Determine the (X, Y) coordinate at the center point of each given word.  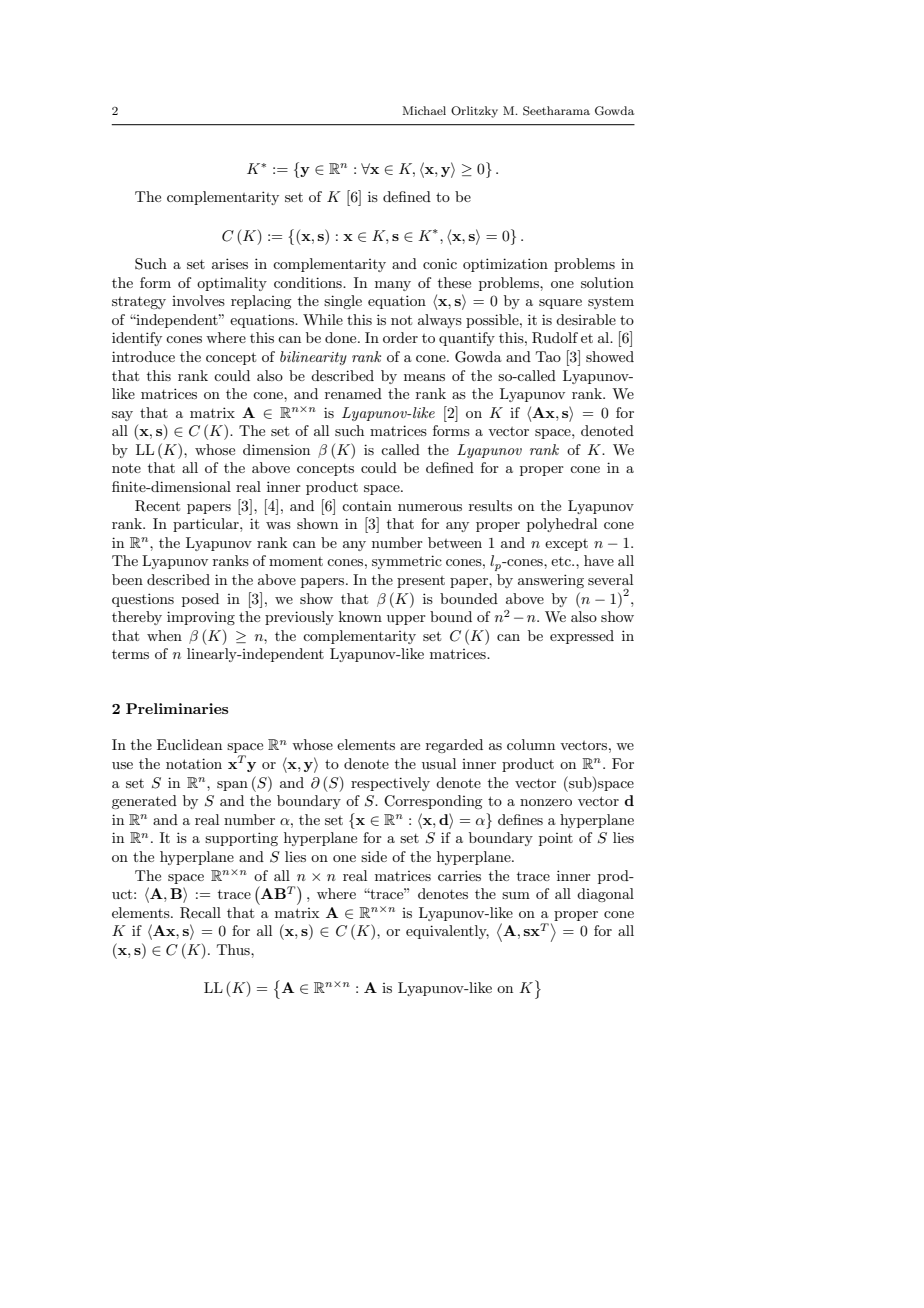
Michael (424, 110)
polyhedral (562, 525)
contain (367, 506)
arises (230, 263)
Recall (200, 913)
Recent (157, 506)
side (374, 856)
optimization (505, 265)
